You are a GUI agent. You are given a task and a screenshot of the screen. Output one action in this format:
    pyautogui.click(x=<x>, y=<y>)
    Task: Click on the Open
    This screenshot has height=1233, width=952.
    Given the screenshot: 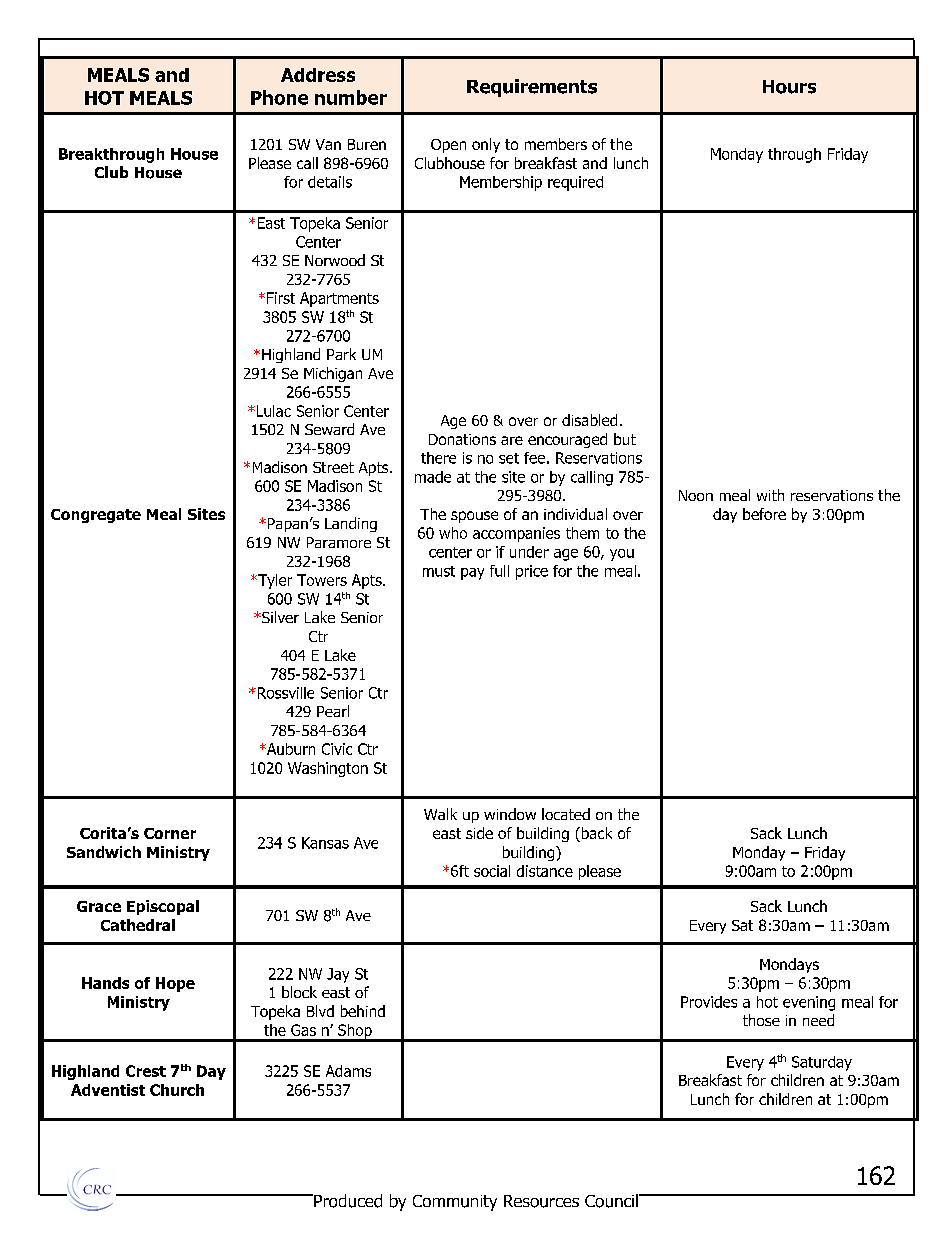 What is the action you would take?
    pyautogui.click(x=448, y=146)
